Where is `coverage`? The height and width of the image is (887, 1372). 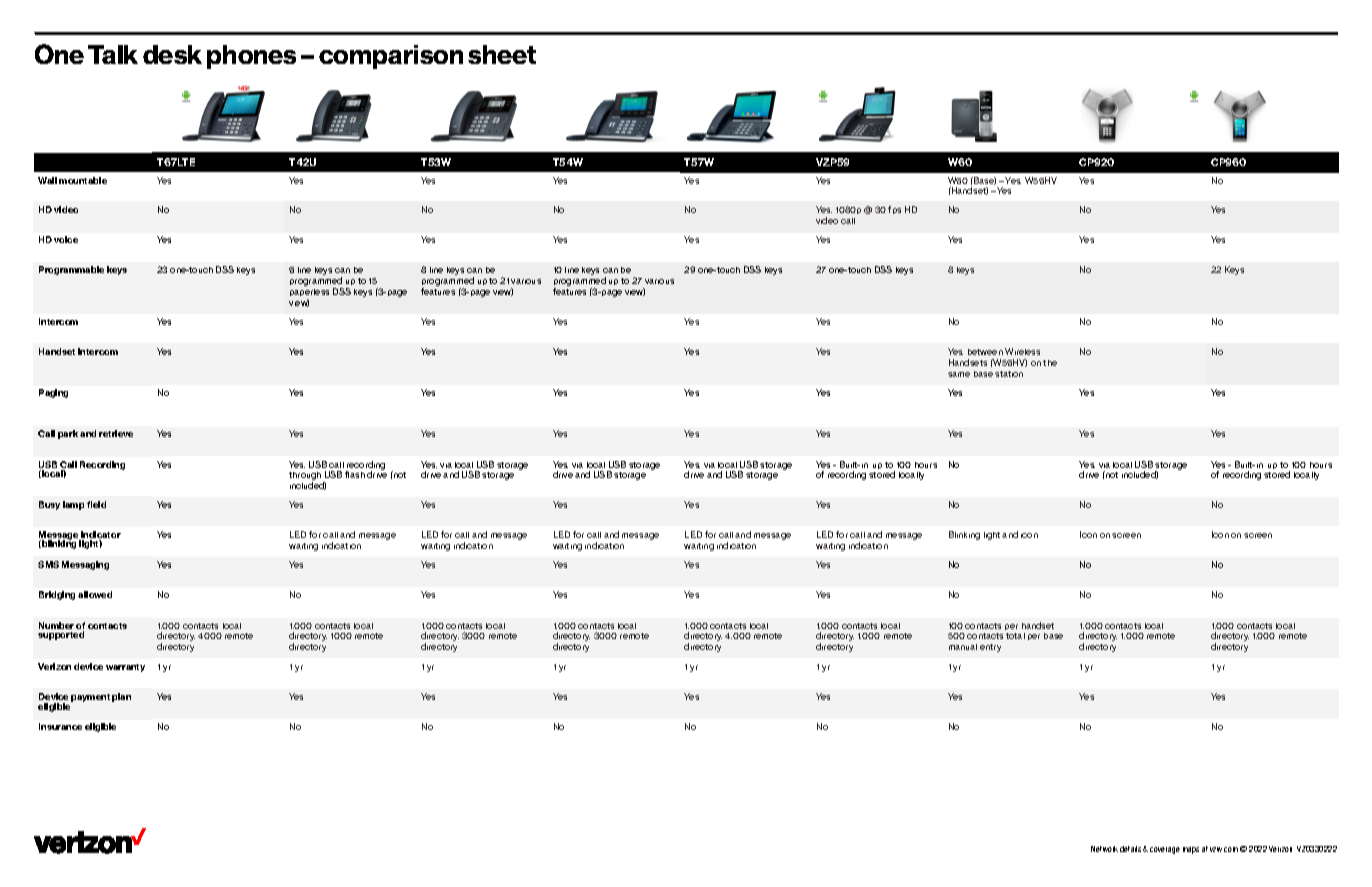
coverage is located at coordinates (1165, 850).
